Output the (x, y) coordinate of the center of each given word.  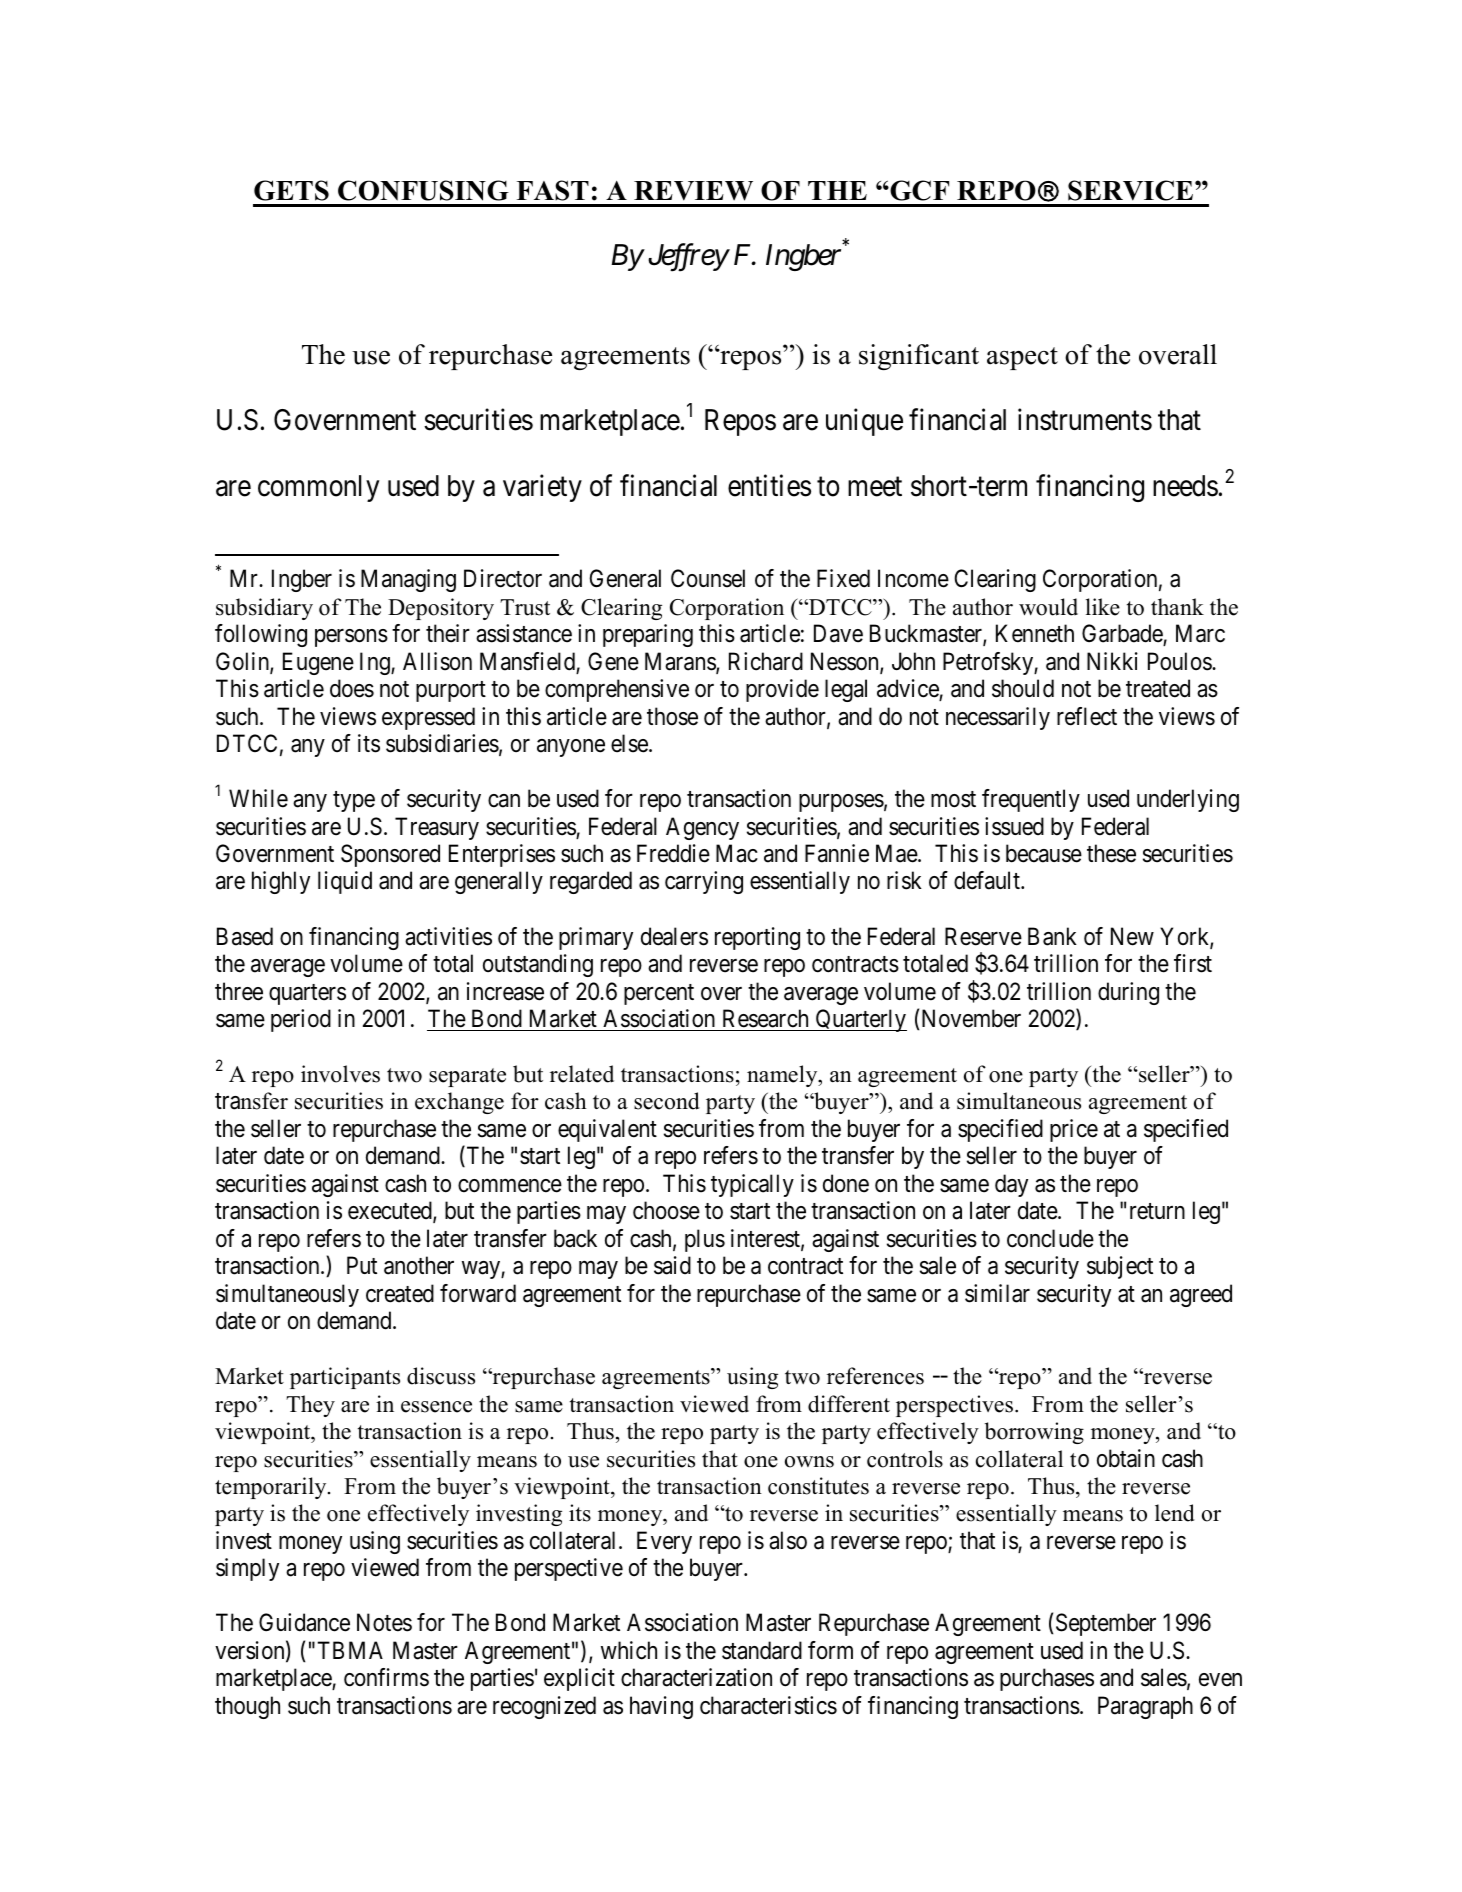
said (672, 1265)
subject (1120, 1267)
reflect (1087, 716)
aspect (1022, 358)
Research (765, 1018)
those (672, 716)
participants (345, 1378)
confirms (386, 1677)
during (1128, 993)
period (301, 1020)
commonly (318, 488)
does (352, 688)
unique (864, 422)
